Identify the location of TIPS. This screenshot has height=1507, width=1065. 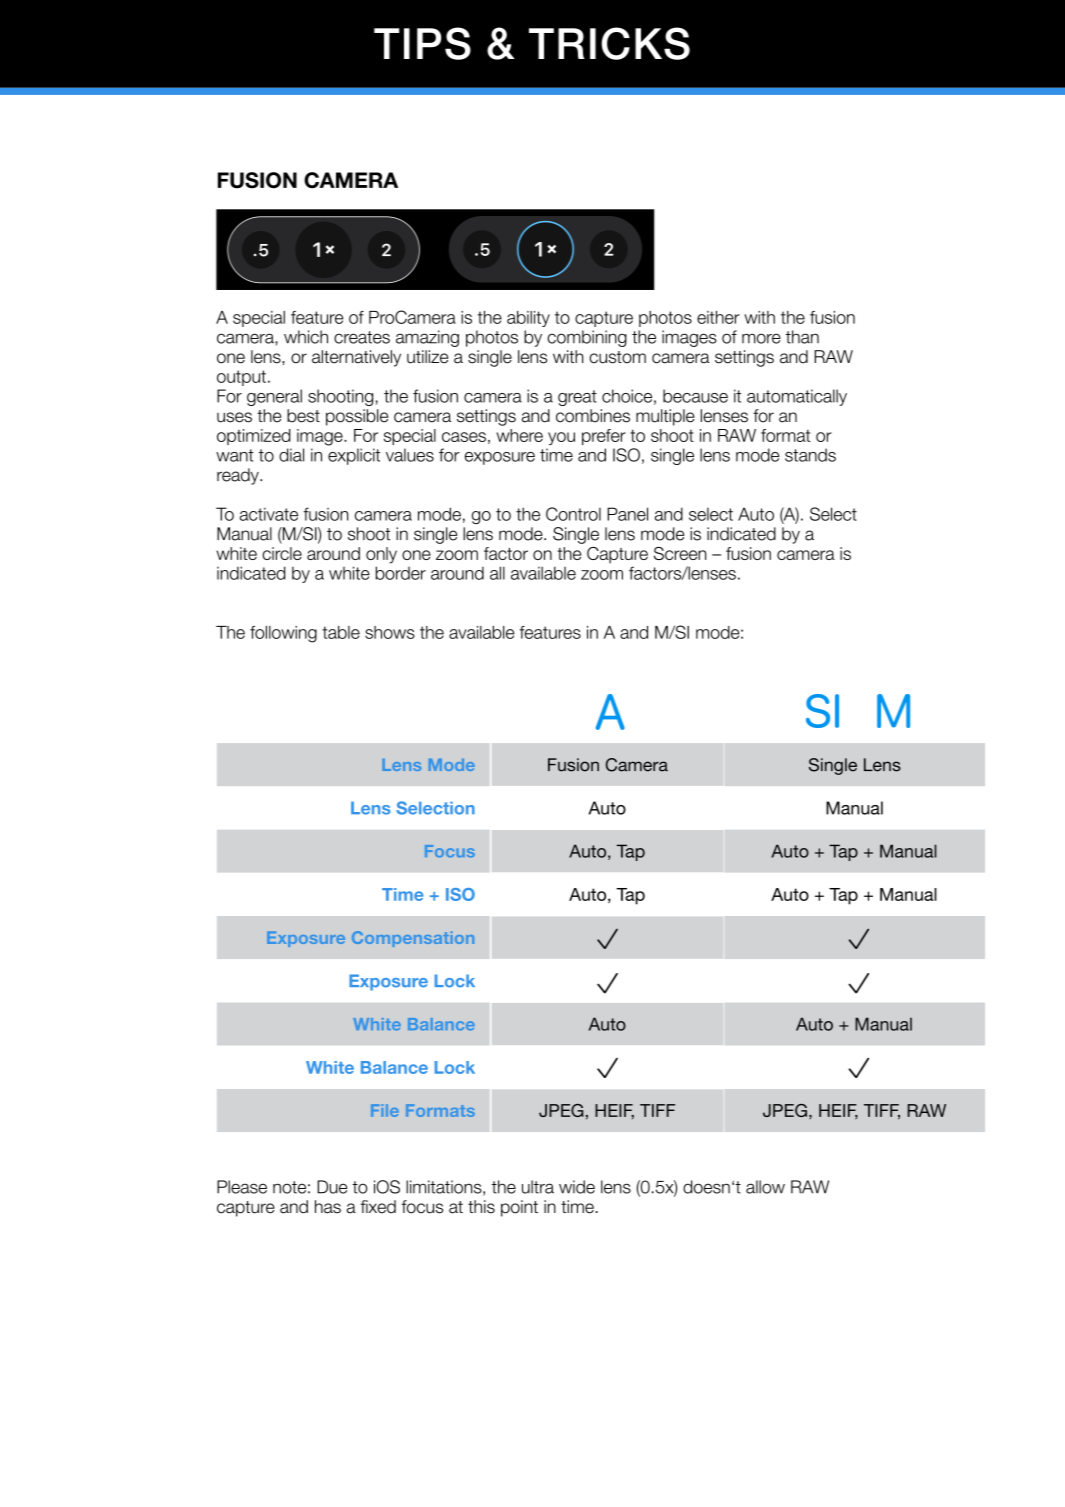
(422, 43).
